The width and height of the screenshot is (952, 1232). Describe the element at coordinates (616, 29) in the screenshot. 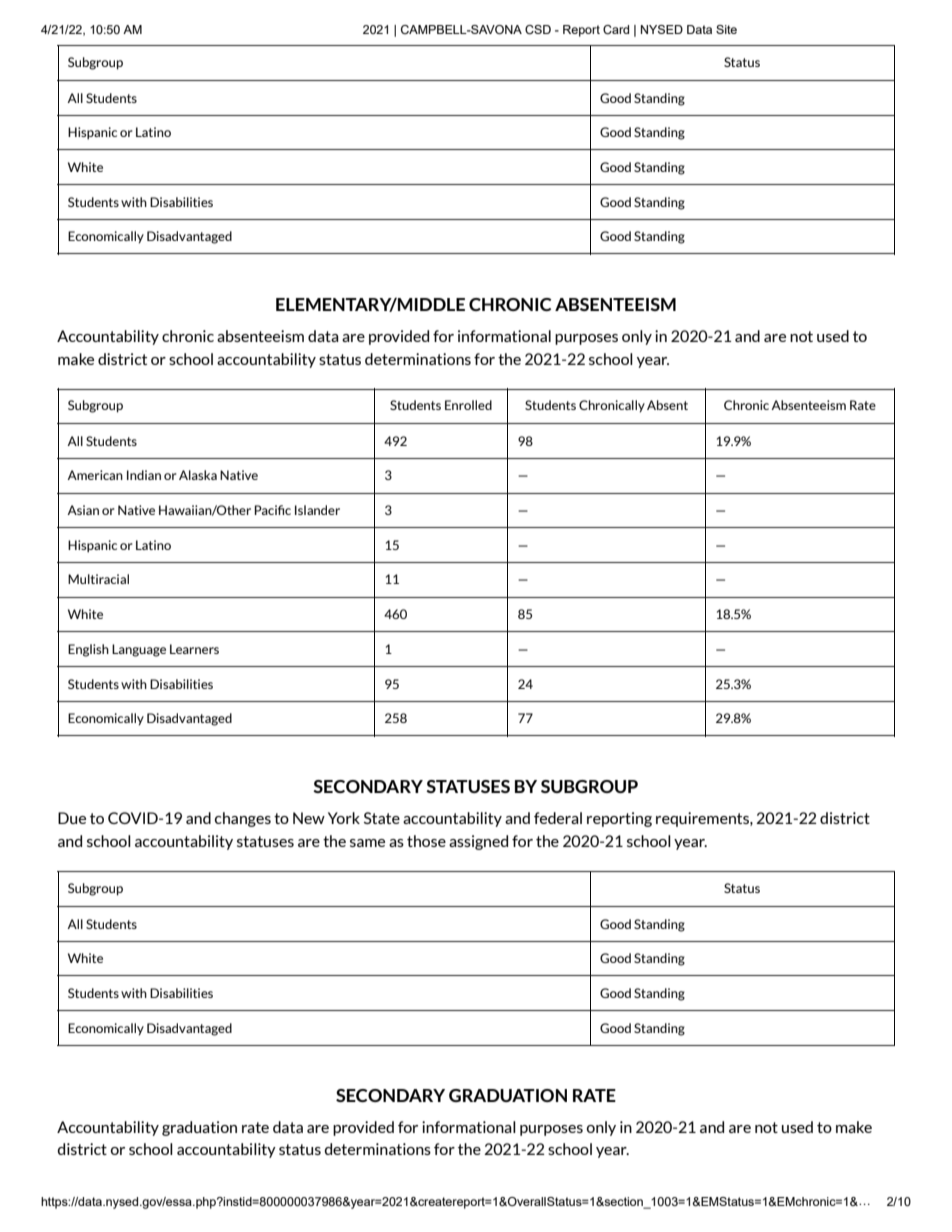

I see `Card` at that location.
